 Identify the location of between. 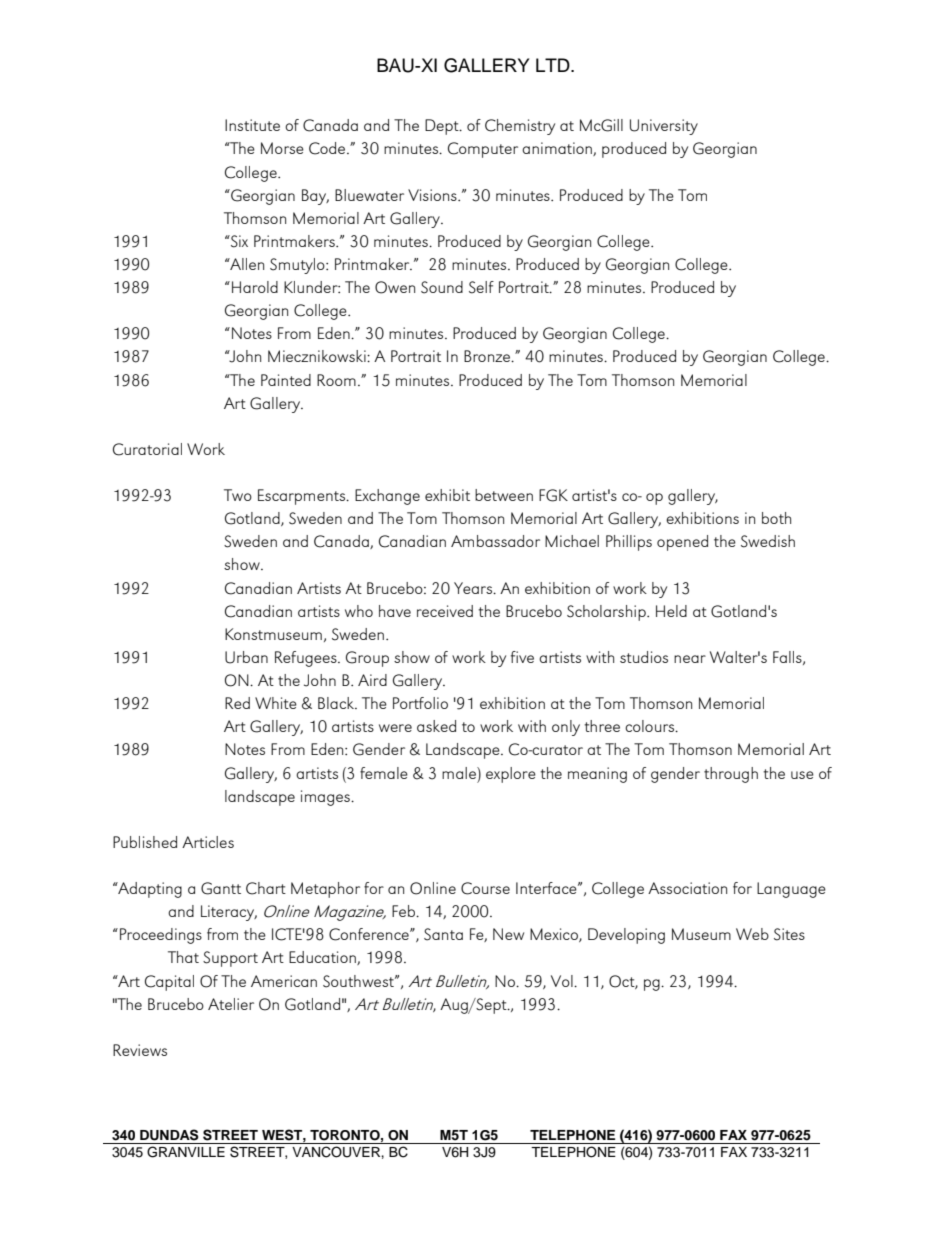
(504, 495).
